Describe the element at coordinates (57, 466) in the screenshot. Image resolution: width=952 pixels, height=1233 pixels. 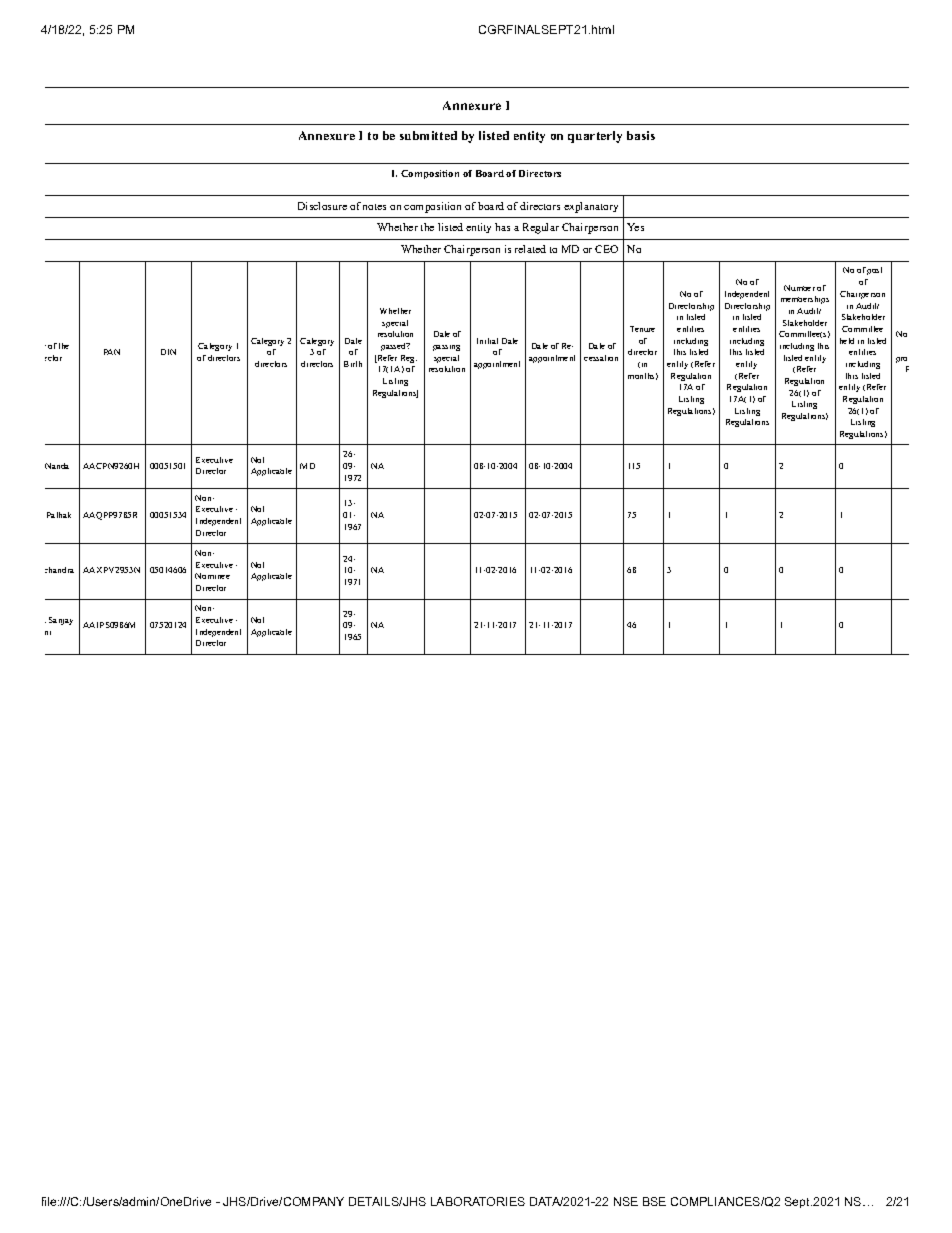
I see `Nanda` at that location.
